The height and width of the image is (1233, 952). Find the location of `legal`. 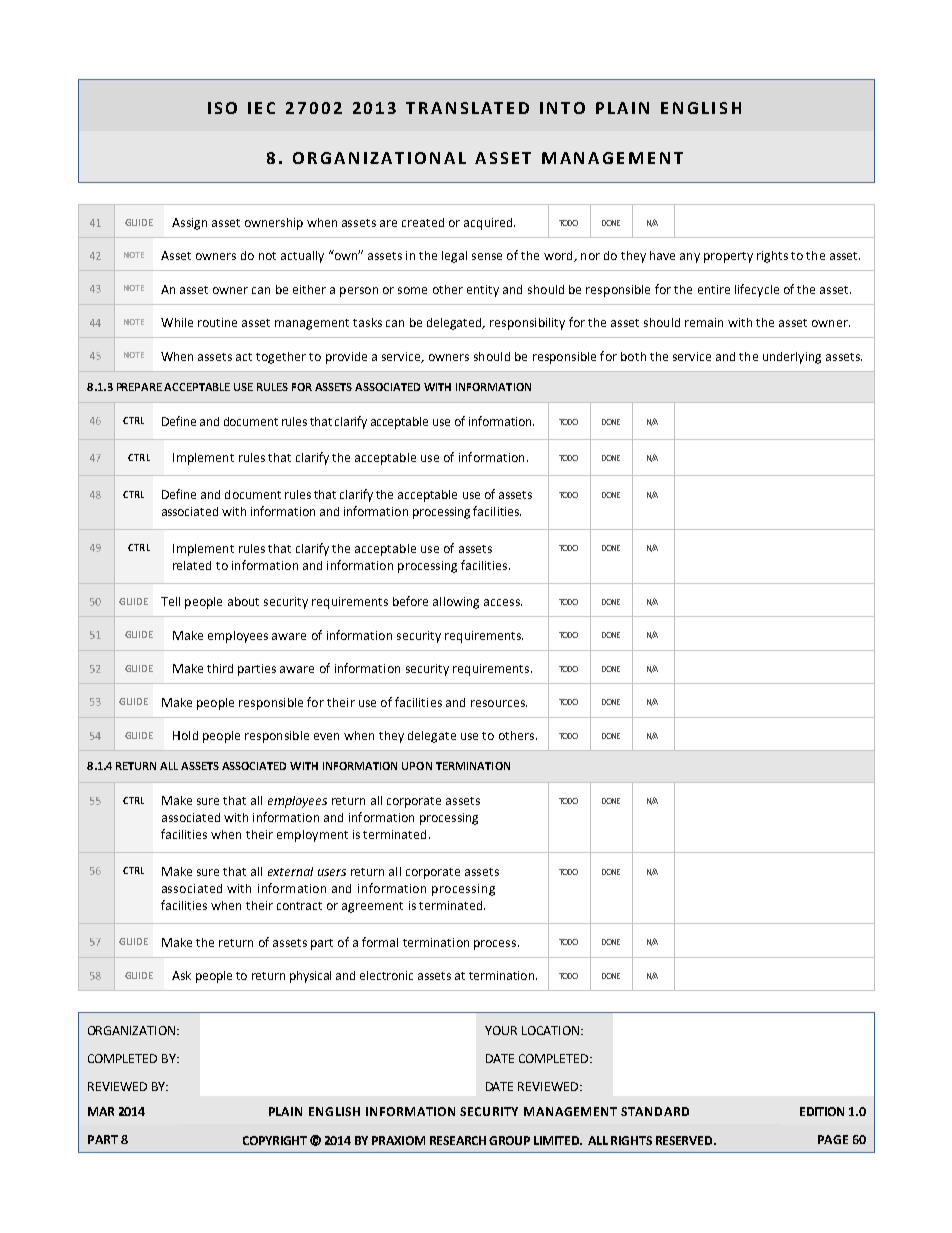

legal is located at coordinates (454, 257).
